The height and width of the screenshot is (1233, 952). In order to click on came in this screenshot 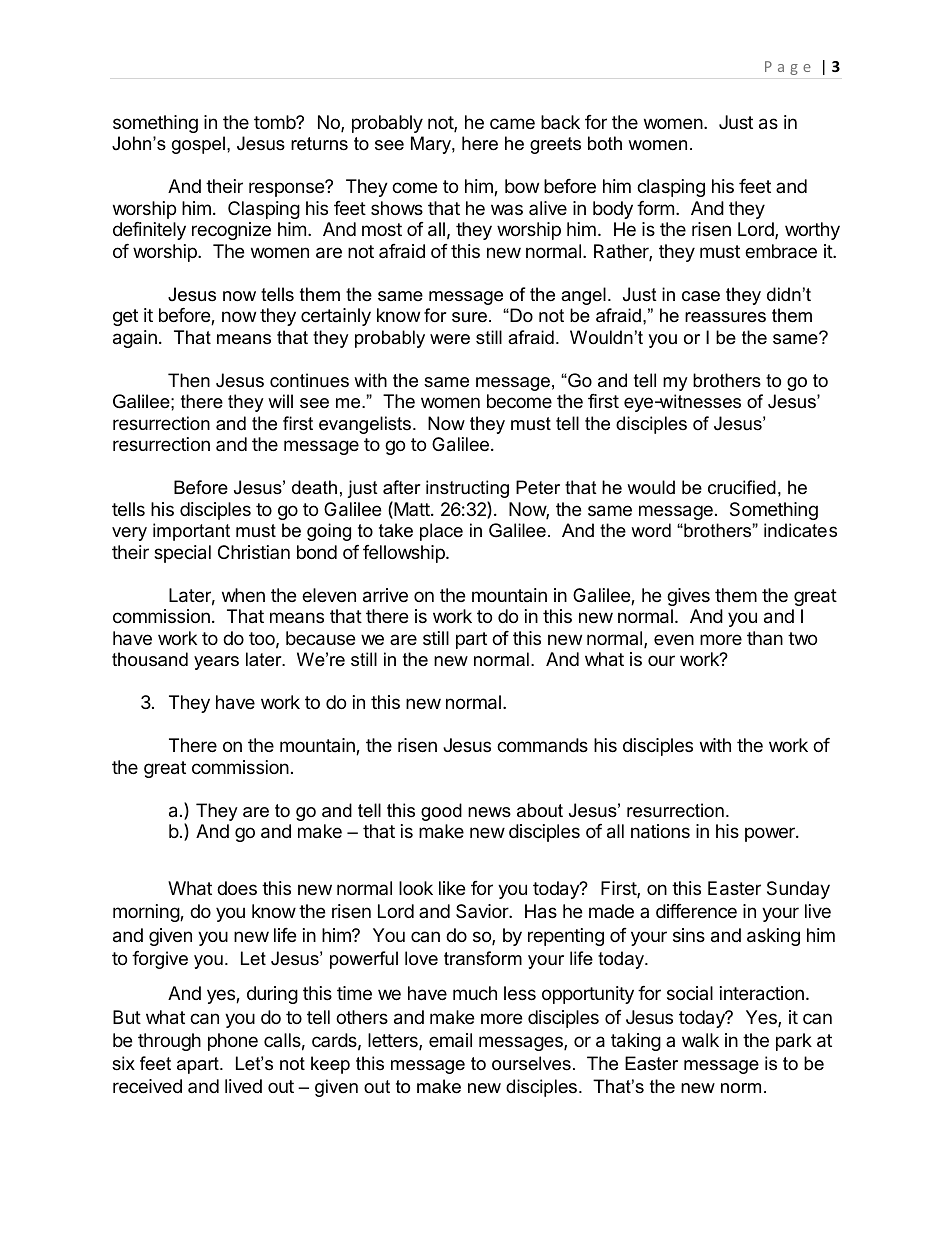, I will do `click(512, 123)`.
